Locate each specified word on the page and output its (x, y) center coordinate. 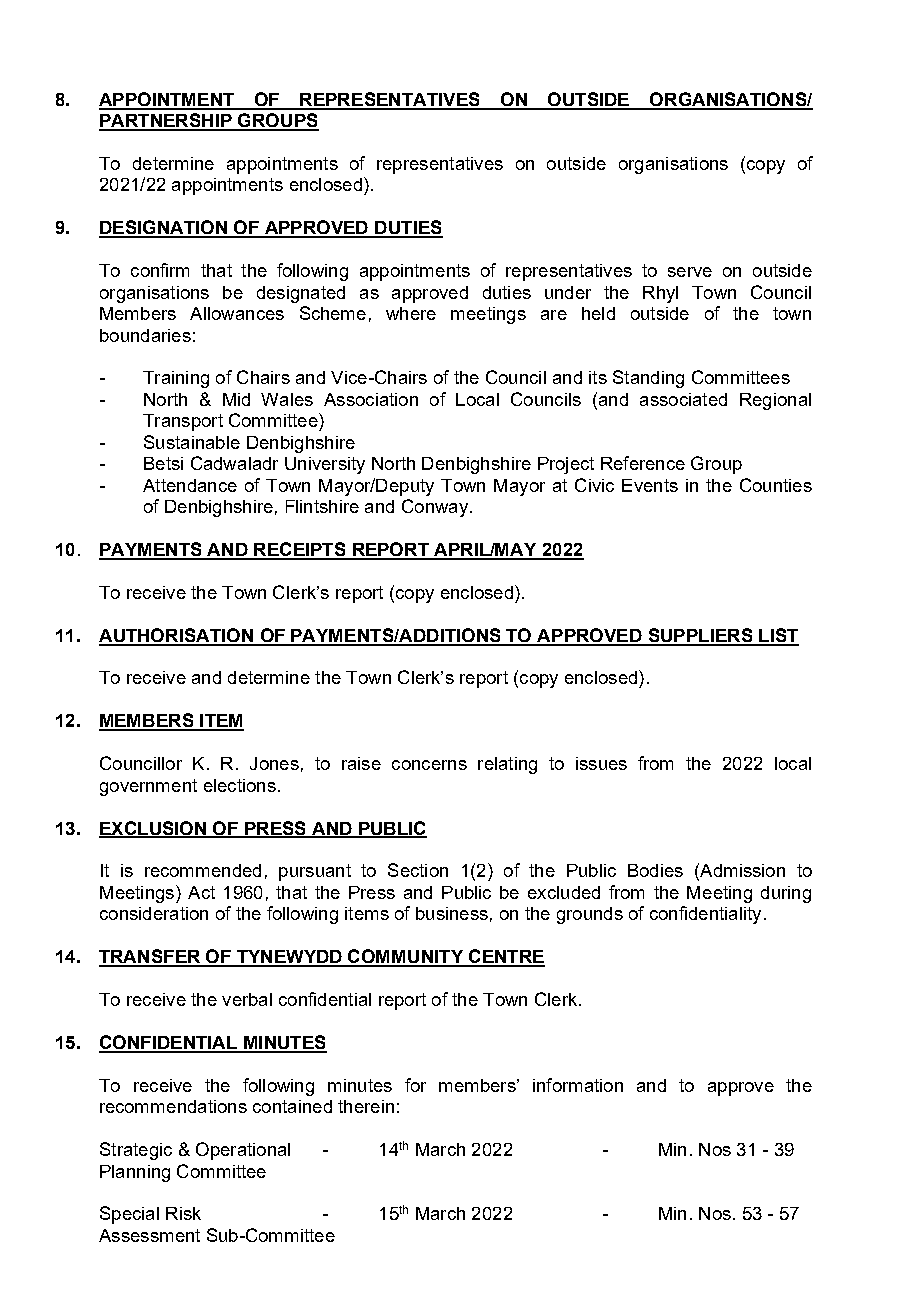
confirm (160, 270)
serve (690, 272)
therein (366, 1106)
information (578, 1085)
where (411, 313)
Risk (183, 1213)
